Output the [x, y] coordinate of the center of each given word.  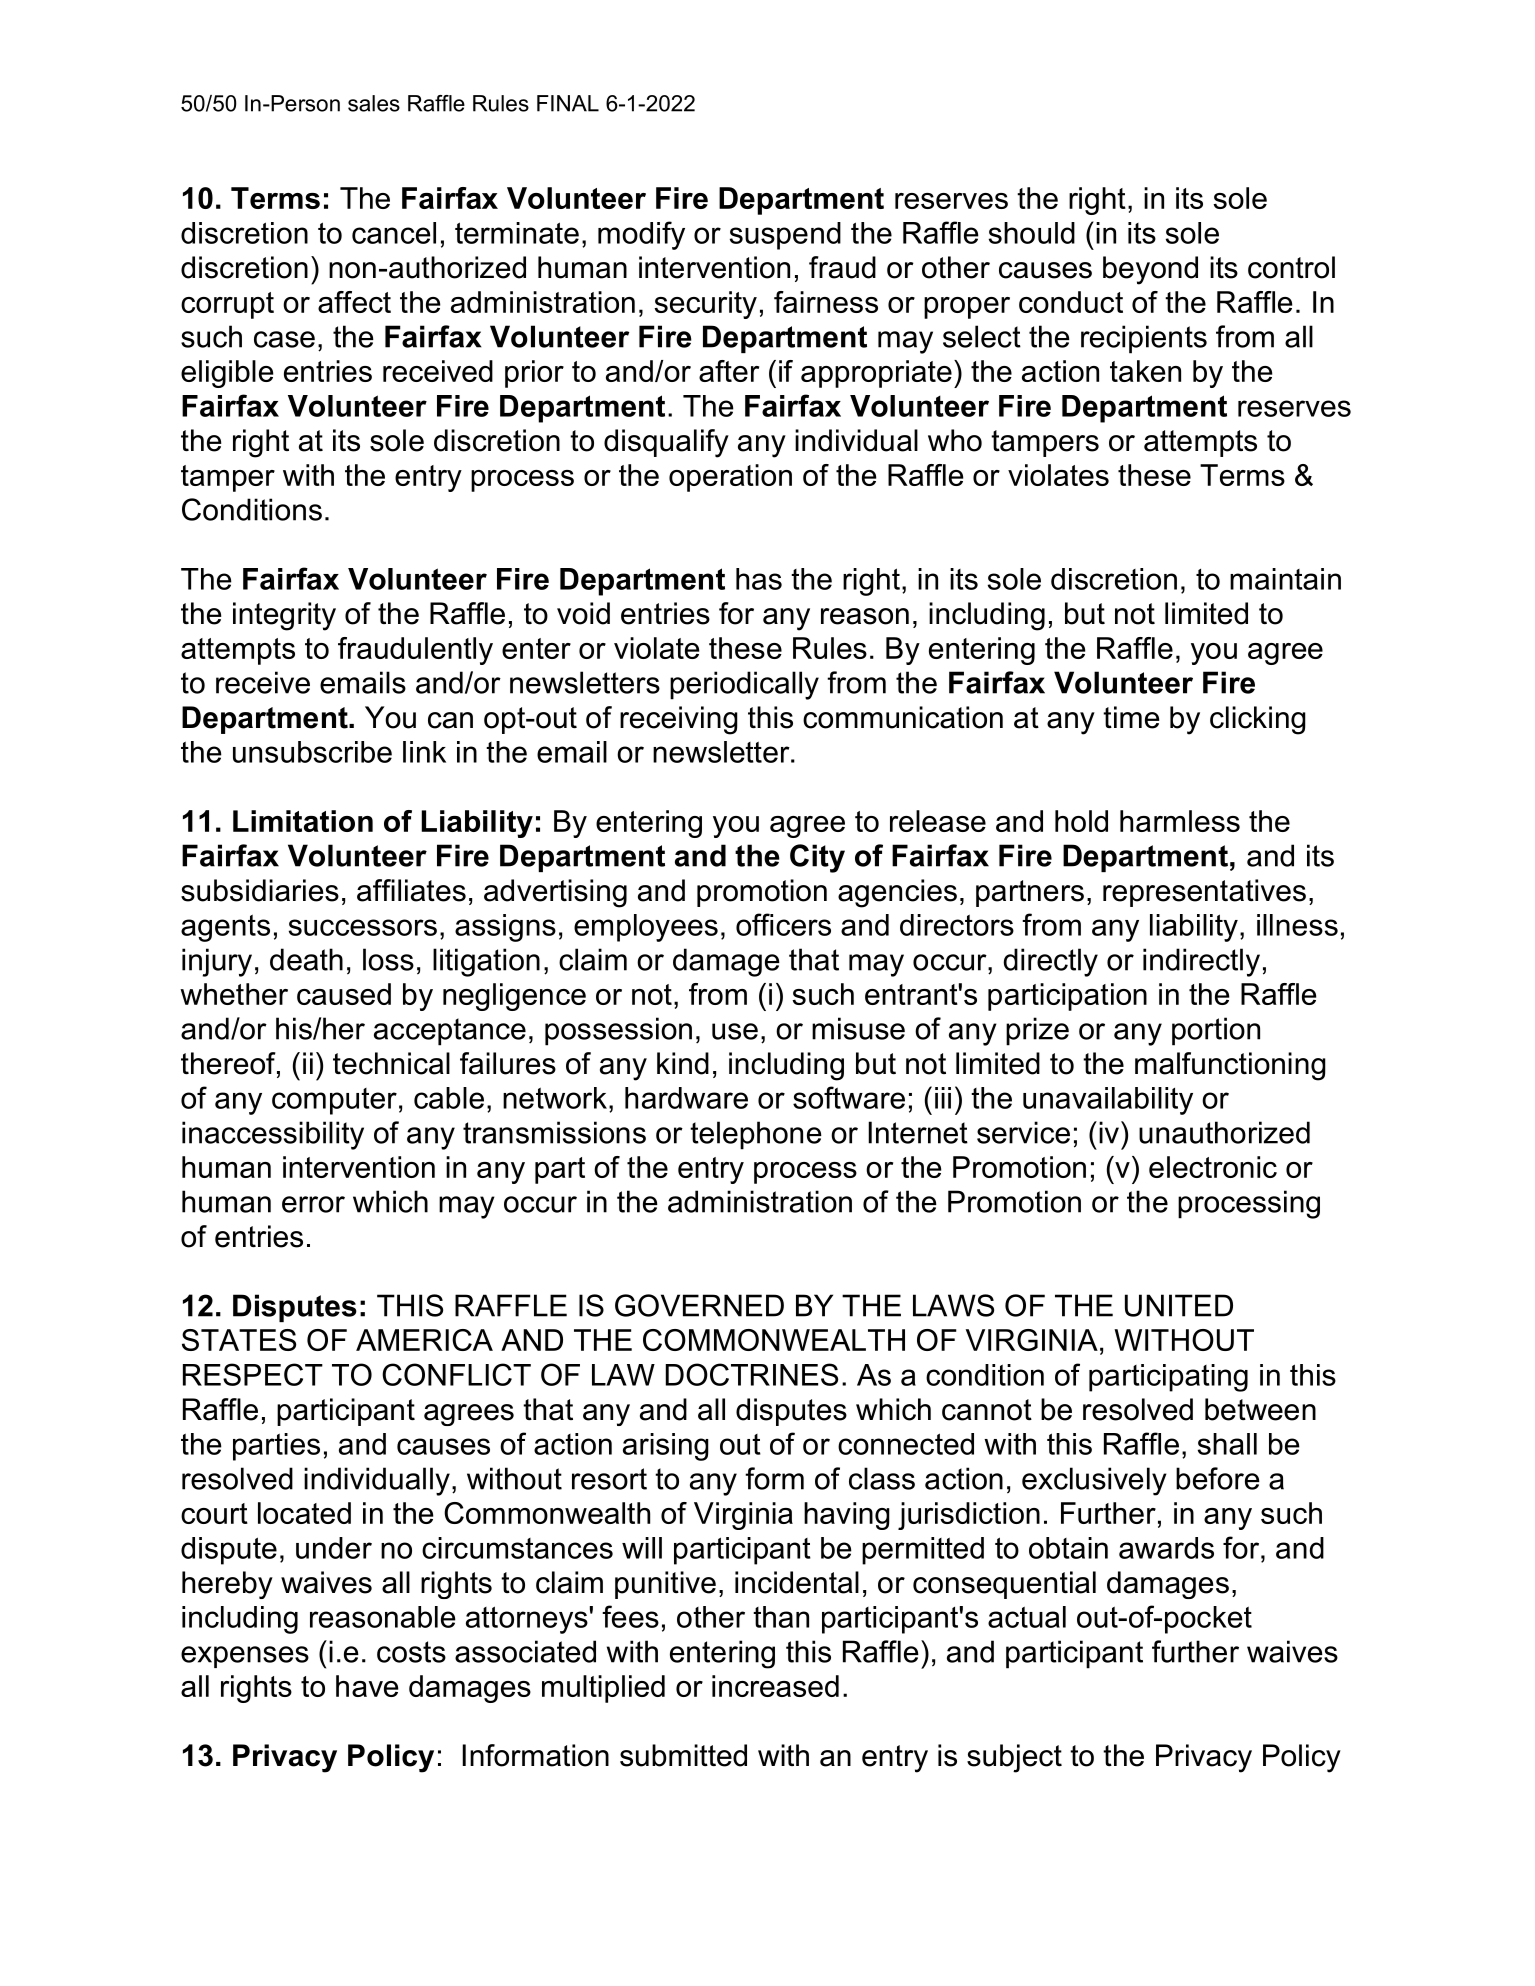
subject [1014, 1758]
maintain [1285, 579]
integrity [284, 616]
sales [374, 103]
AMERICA [424, 1340]
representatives [1204, 893]
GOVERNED [699, 1305]
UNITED [1179, 1305]
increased [775, 1686]
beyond [1150, 270]
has [759, 579]
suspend [785, 236]
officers [783, 924]
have [367, 1686]
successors [363, 927]
